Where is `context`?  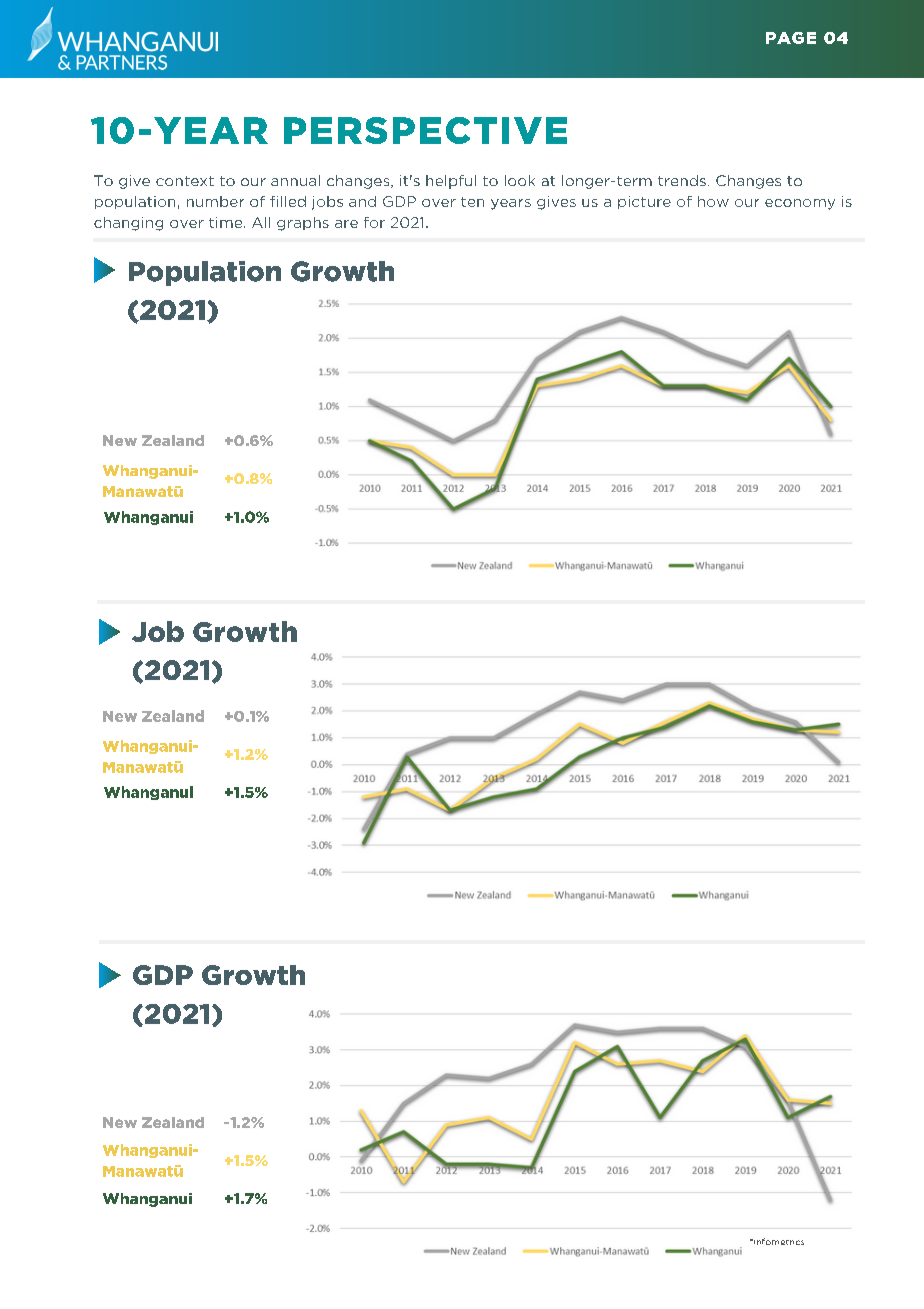
context is located at coordinates (185, 181).
